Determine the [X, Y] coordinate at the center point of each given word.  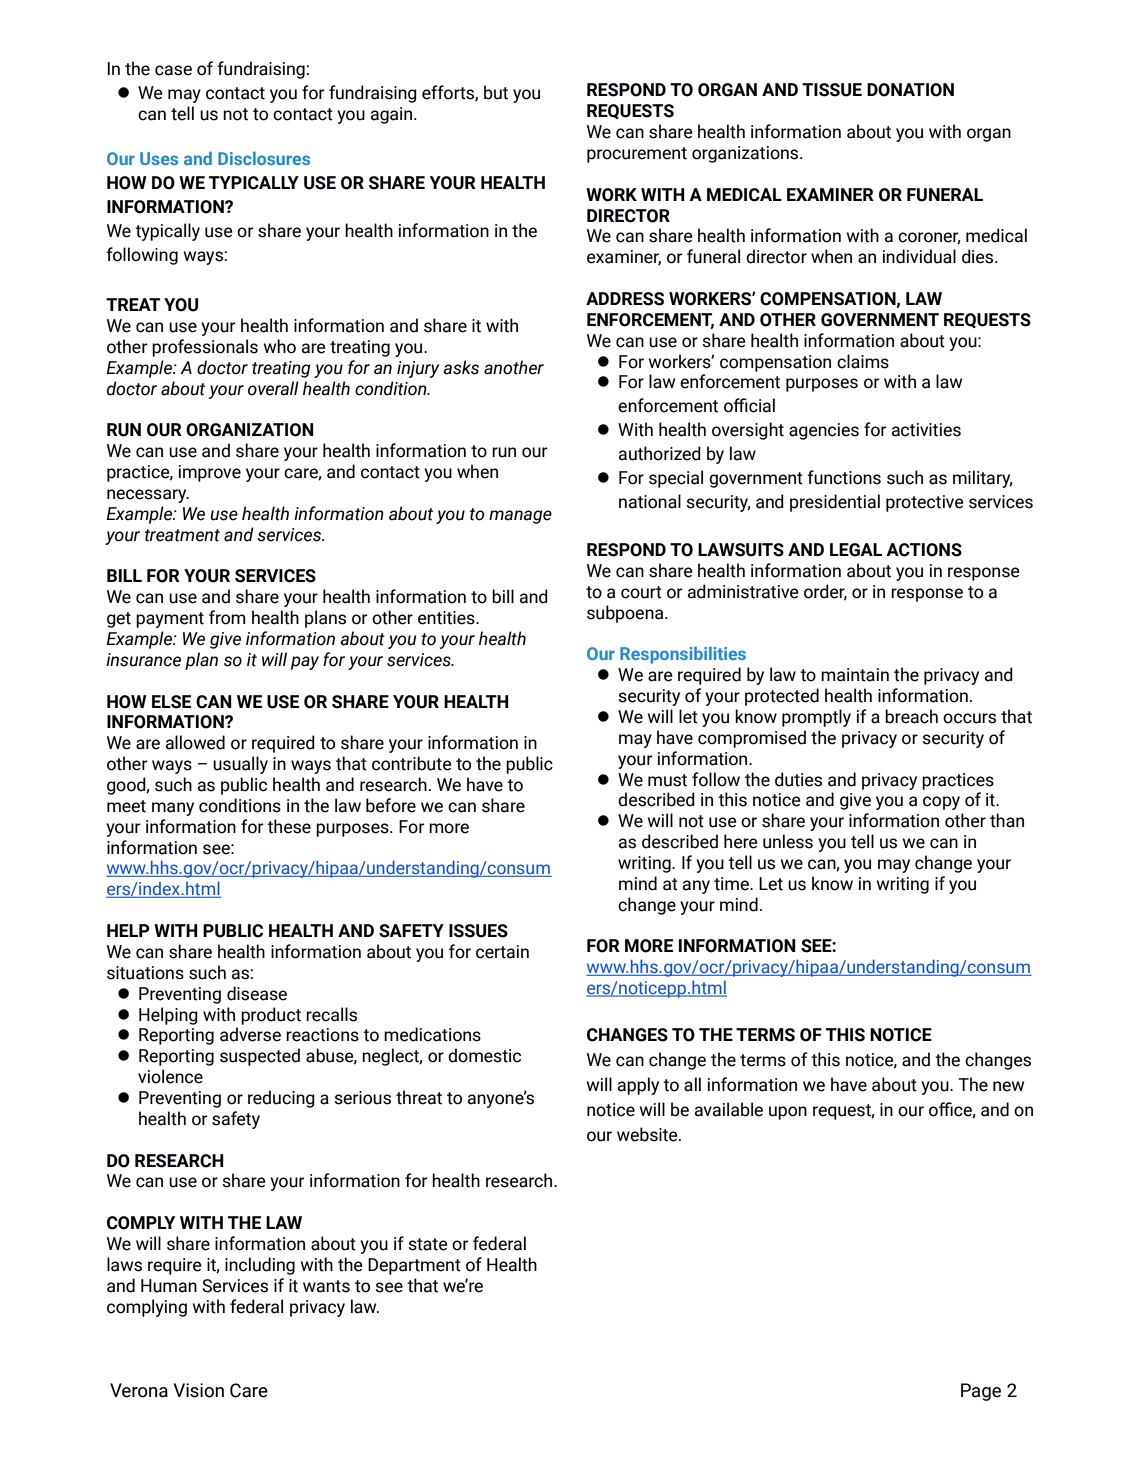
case [173, 70]
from [227, 617]
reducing [281, 1099]
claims [863, 361]
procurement [637, 155]
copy [941, 803]
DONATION [910, 90]
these [289, 826]
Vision [198, 1390]
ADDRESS [625, 299]
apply [638, 1086]
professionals [205, 348]
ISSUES [478, 931]
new [1008, 1086]
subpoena [626, 614]
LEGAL [856, 550]
